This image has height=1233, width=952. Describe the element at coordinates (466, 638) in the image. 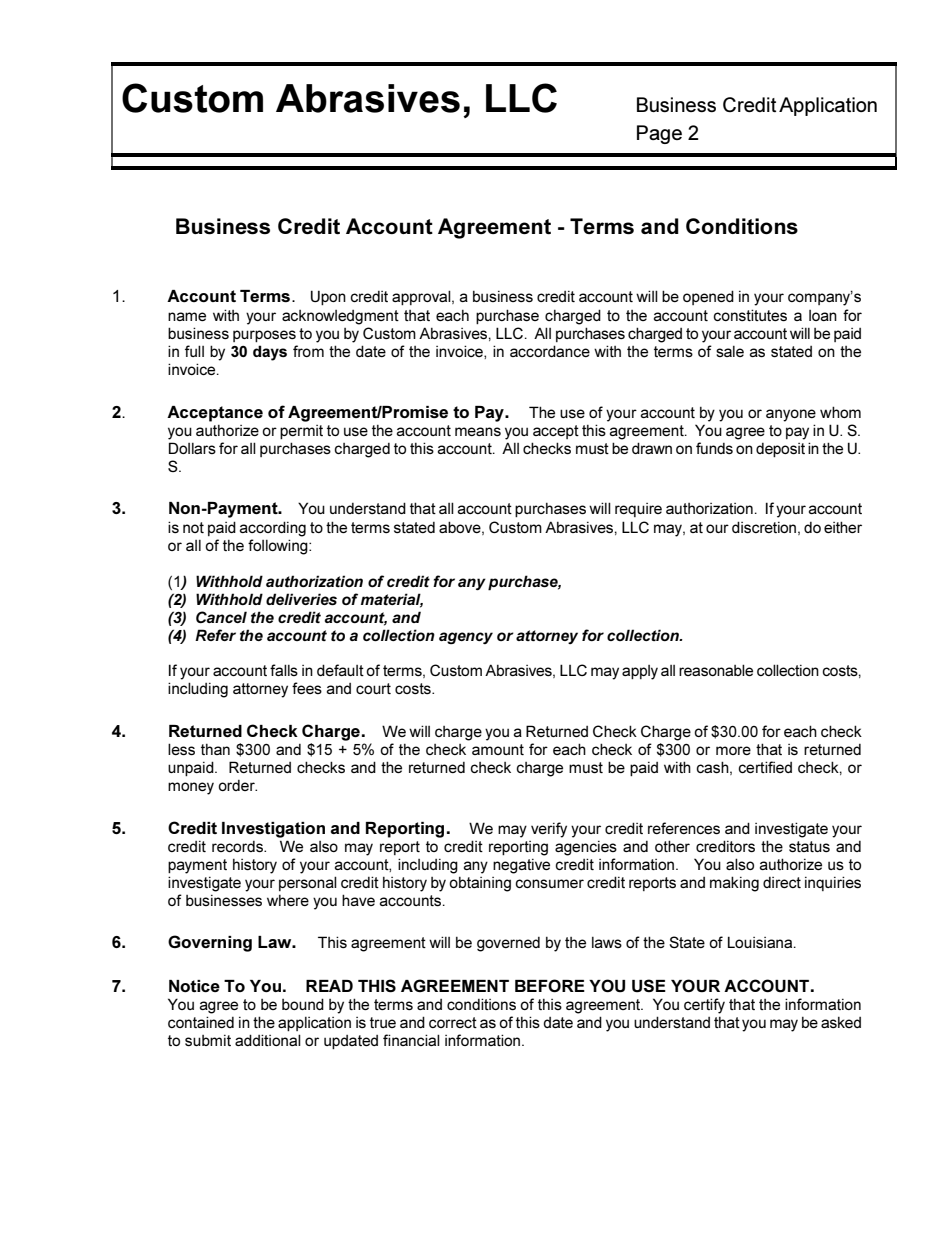

I see `agency` at that location.
